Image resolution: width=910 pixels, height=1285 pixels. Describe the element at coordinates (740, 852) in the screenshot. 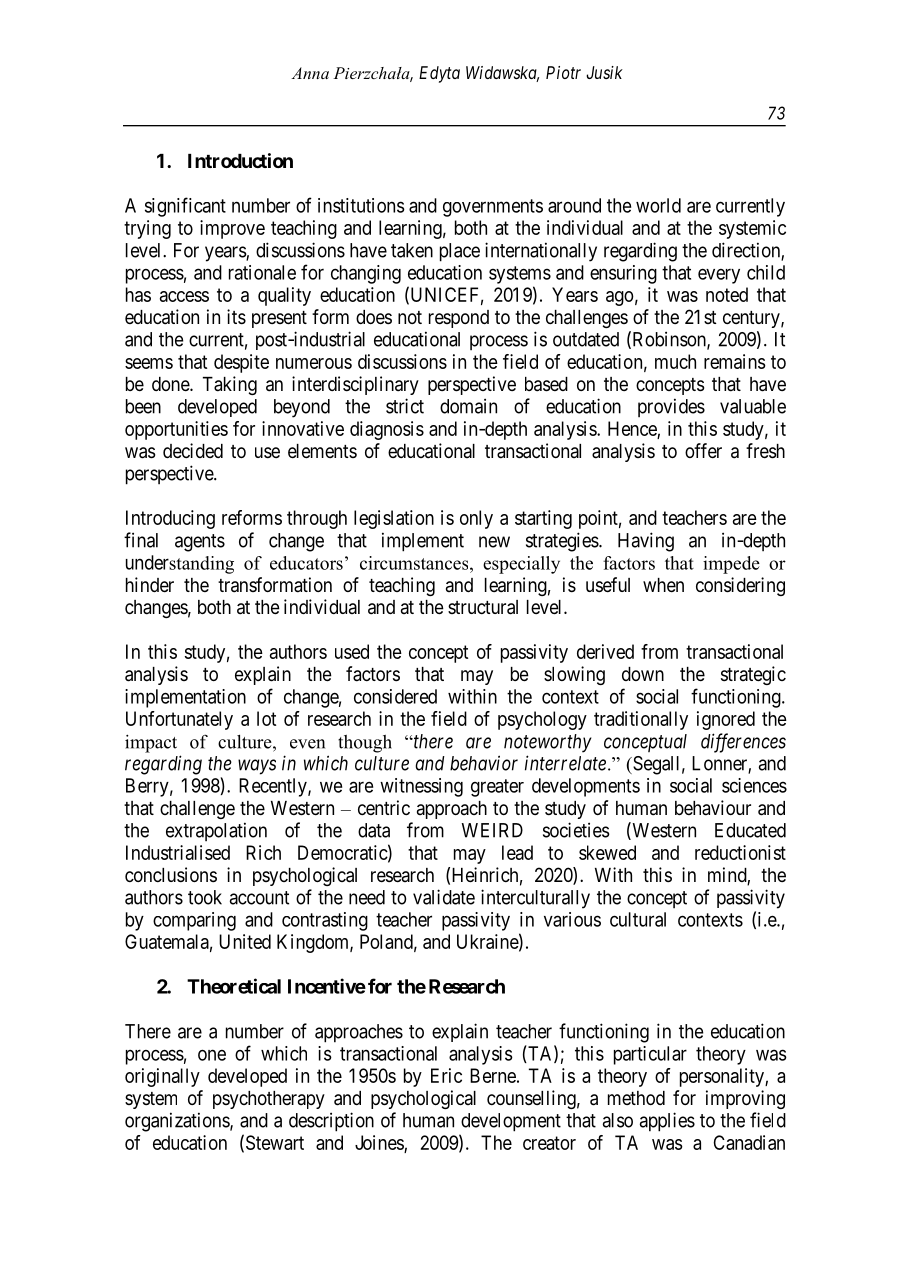

I see `reductionist` at that location.
